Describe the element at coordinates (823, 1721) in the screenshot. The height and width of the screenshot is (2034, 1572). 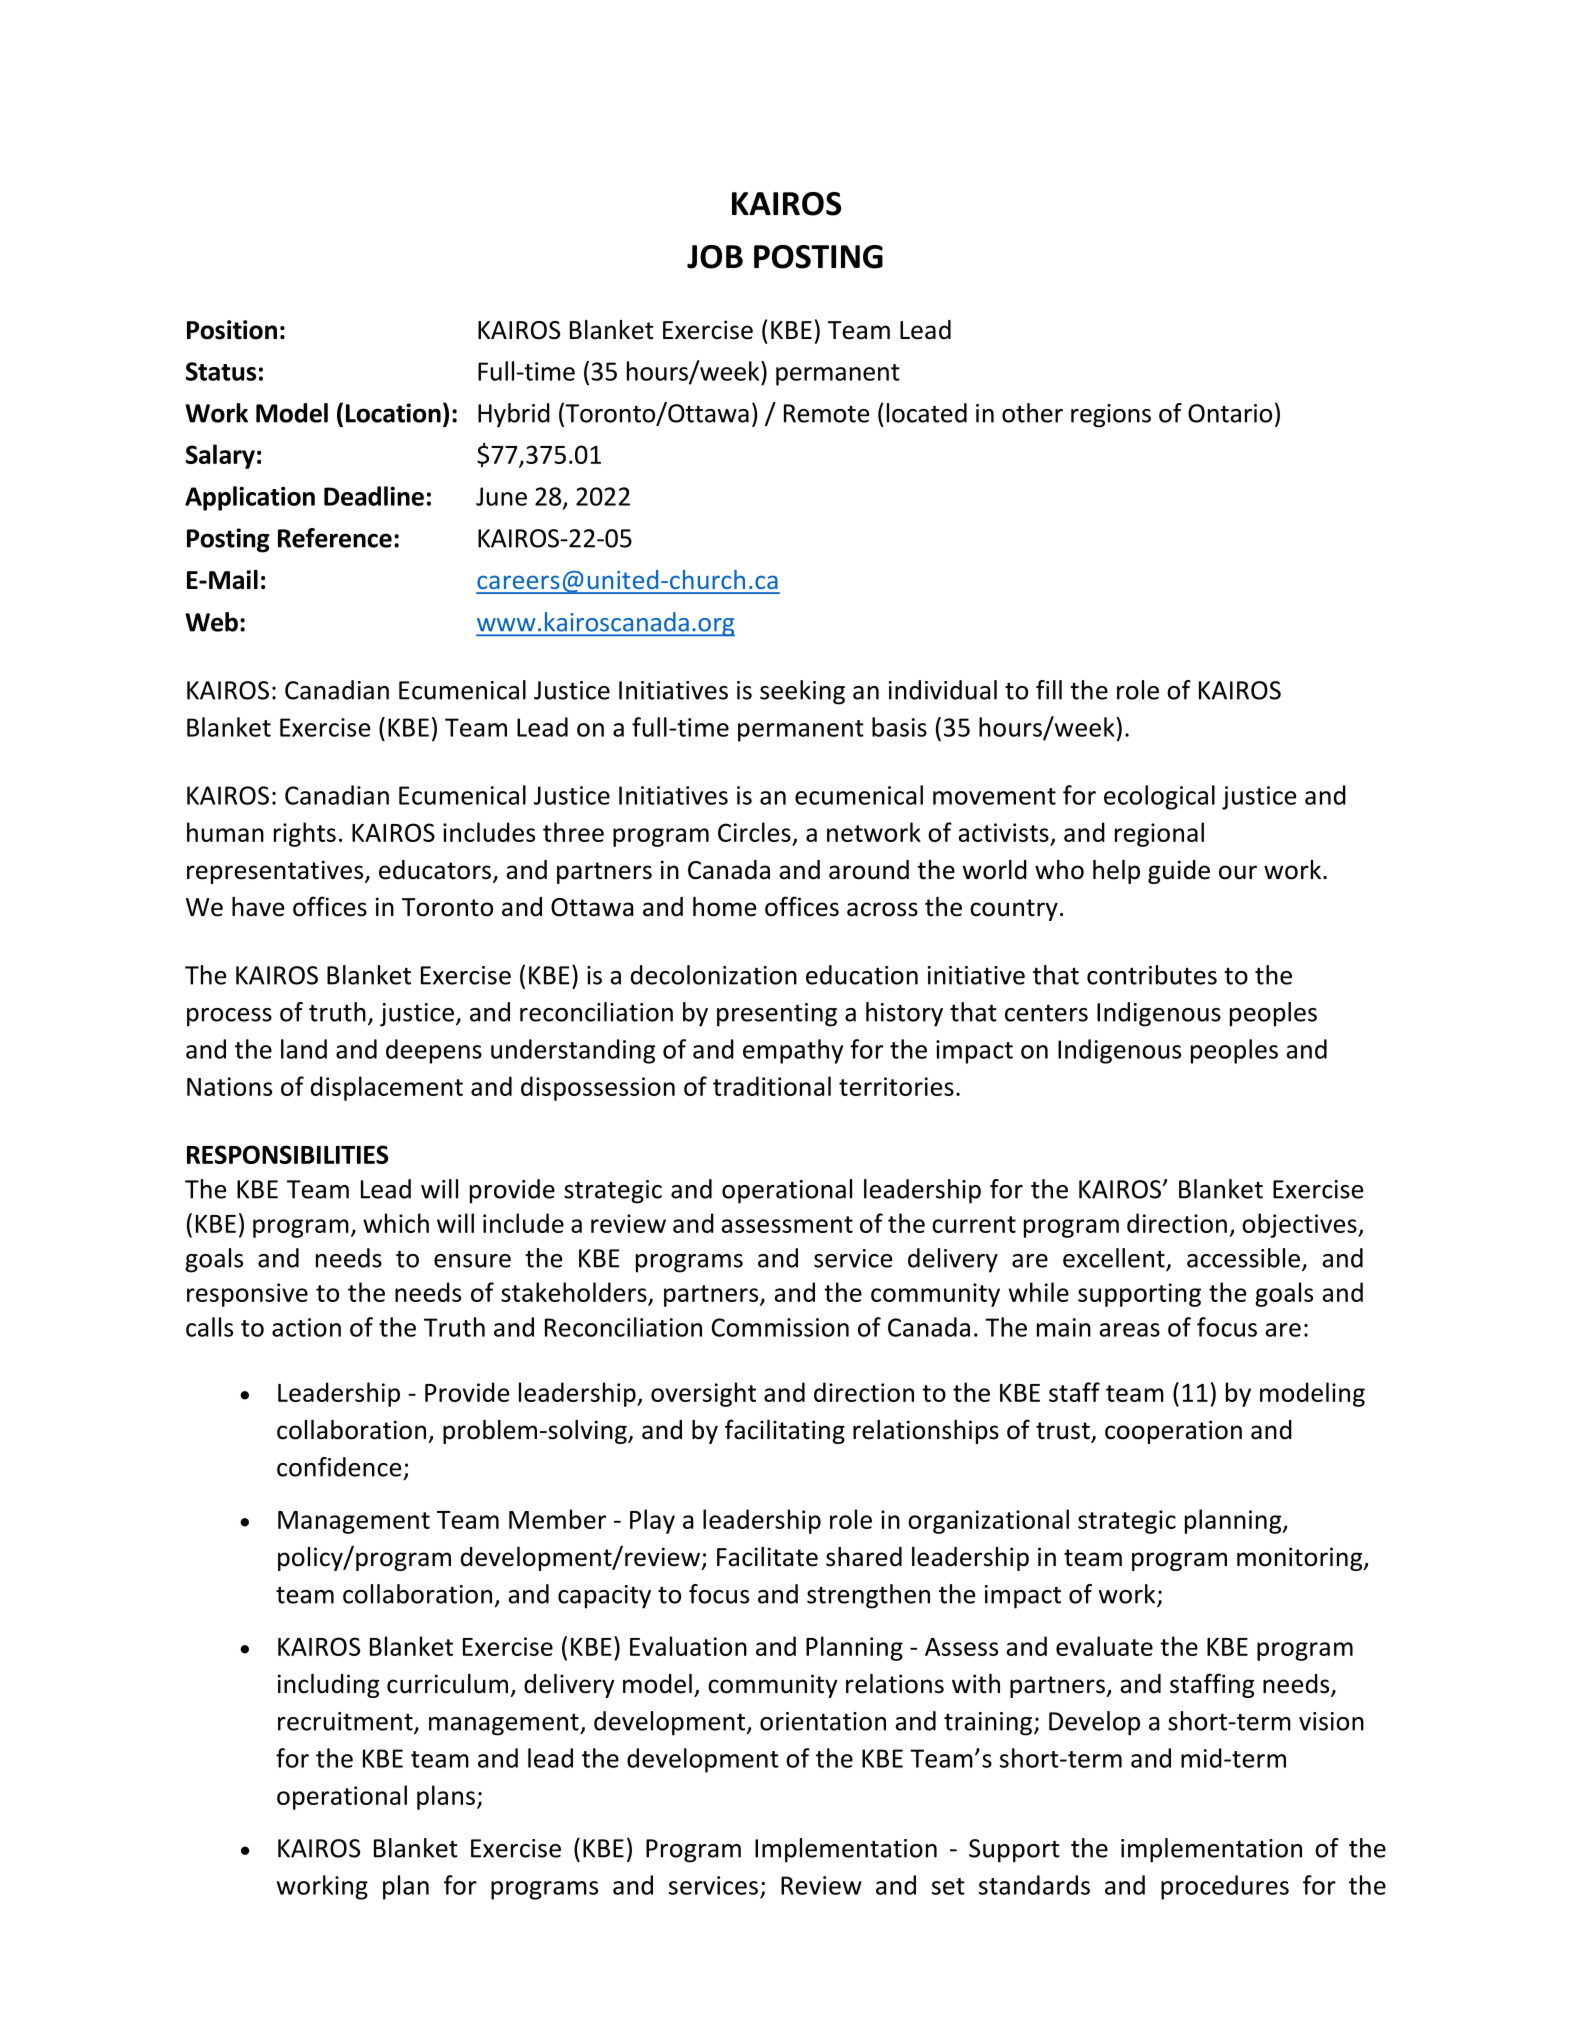
I see `orientation` at that location.
